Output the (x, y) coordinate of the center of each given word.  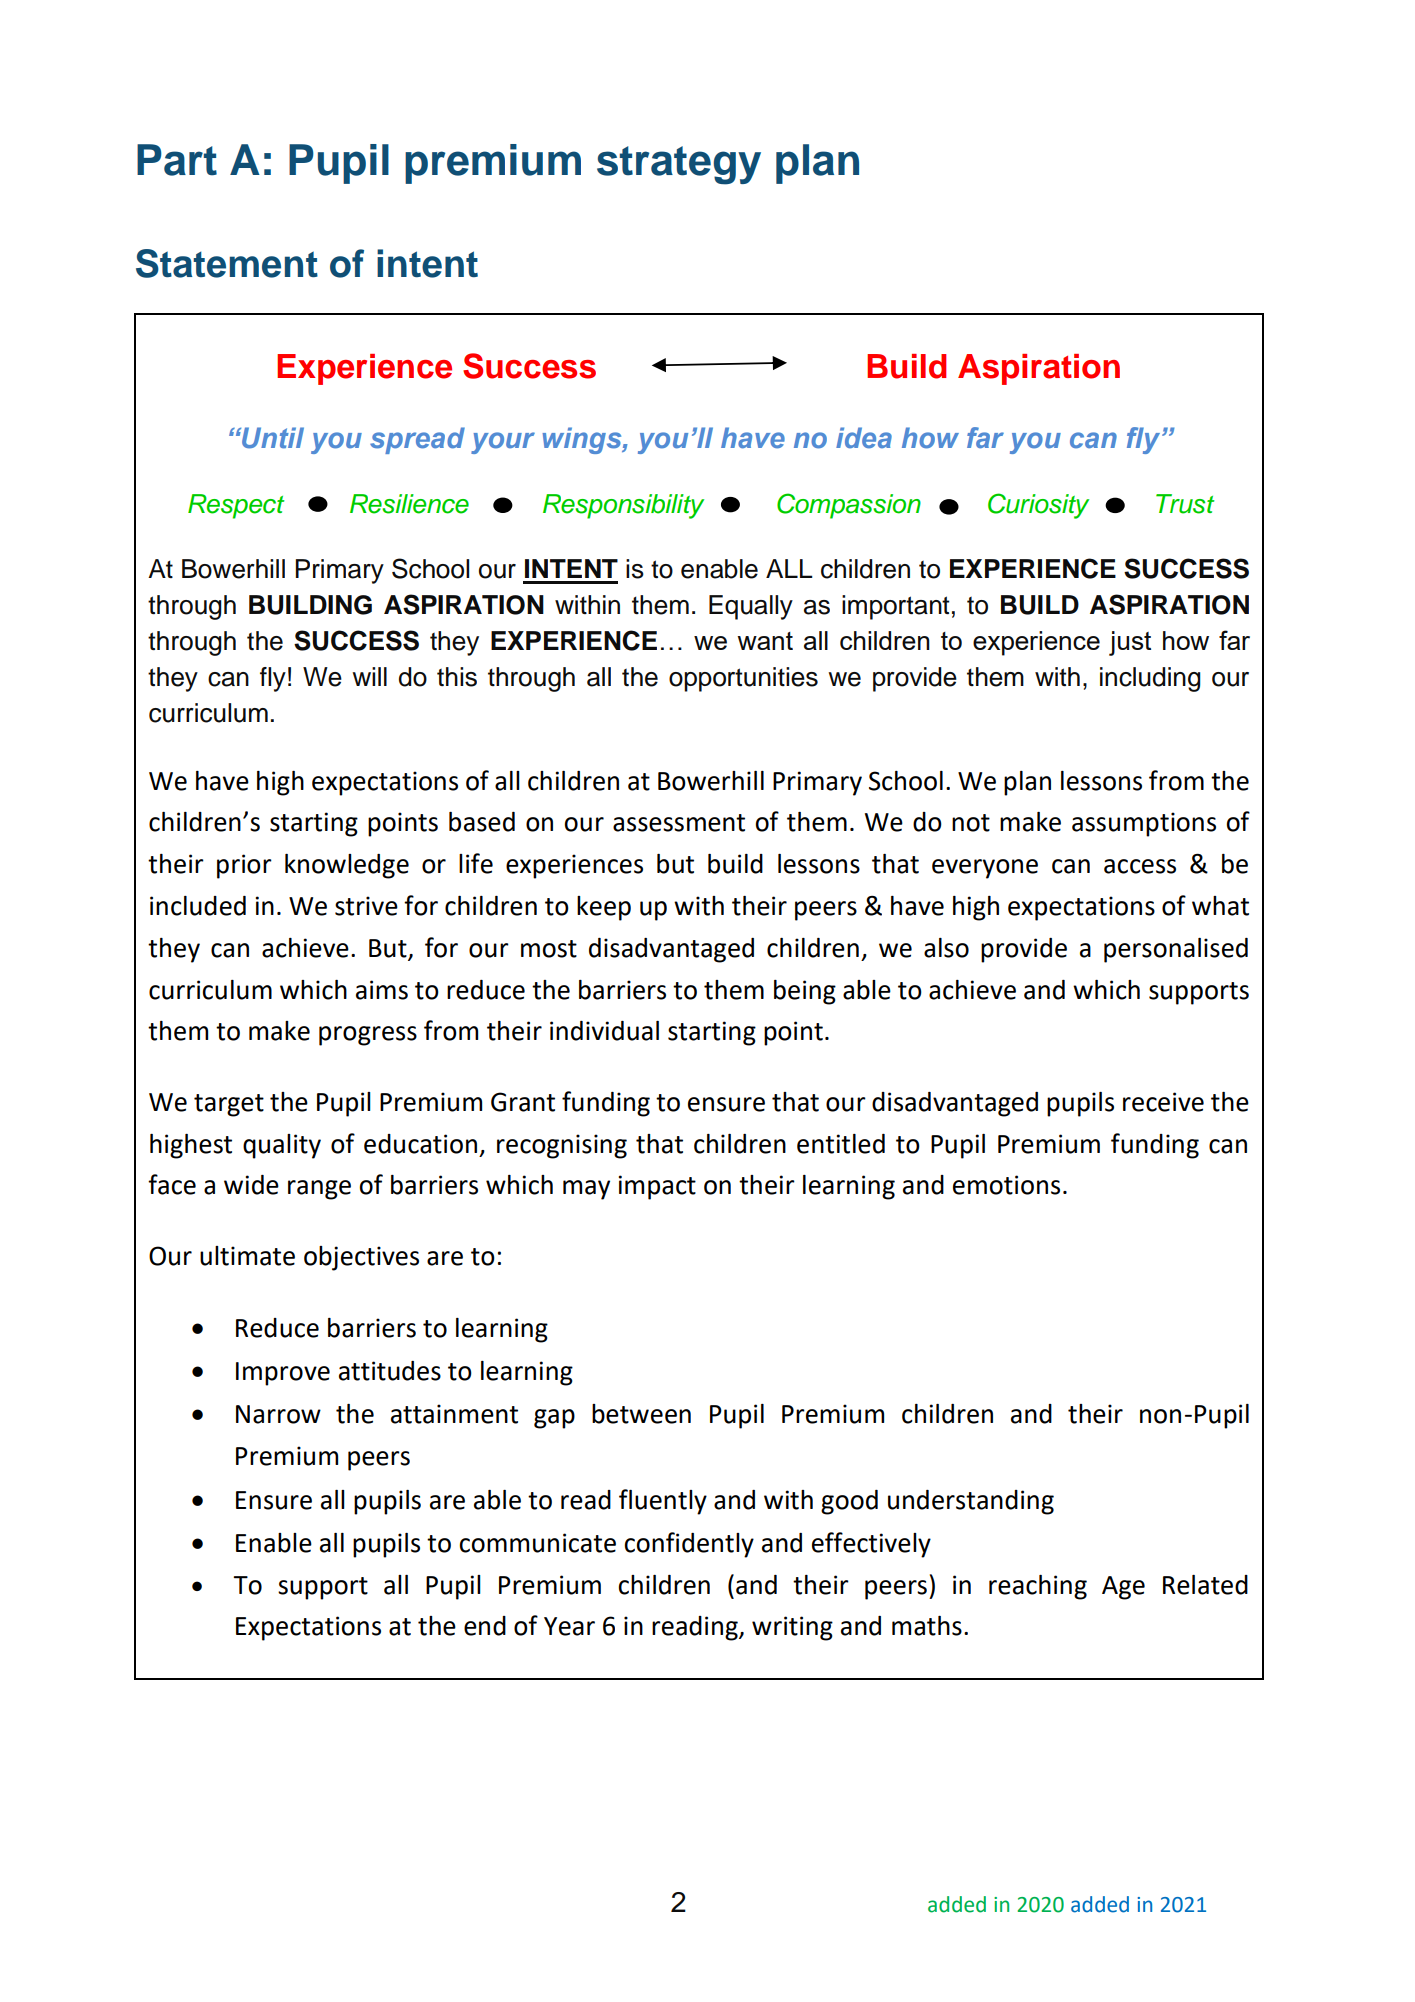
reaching (1038, 1587)
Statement (227, 263)
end (485, 1626)
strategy (679, 165)
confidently (689, 1545)
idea (864, 438)
